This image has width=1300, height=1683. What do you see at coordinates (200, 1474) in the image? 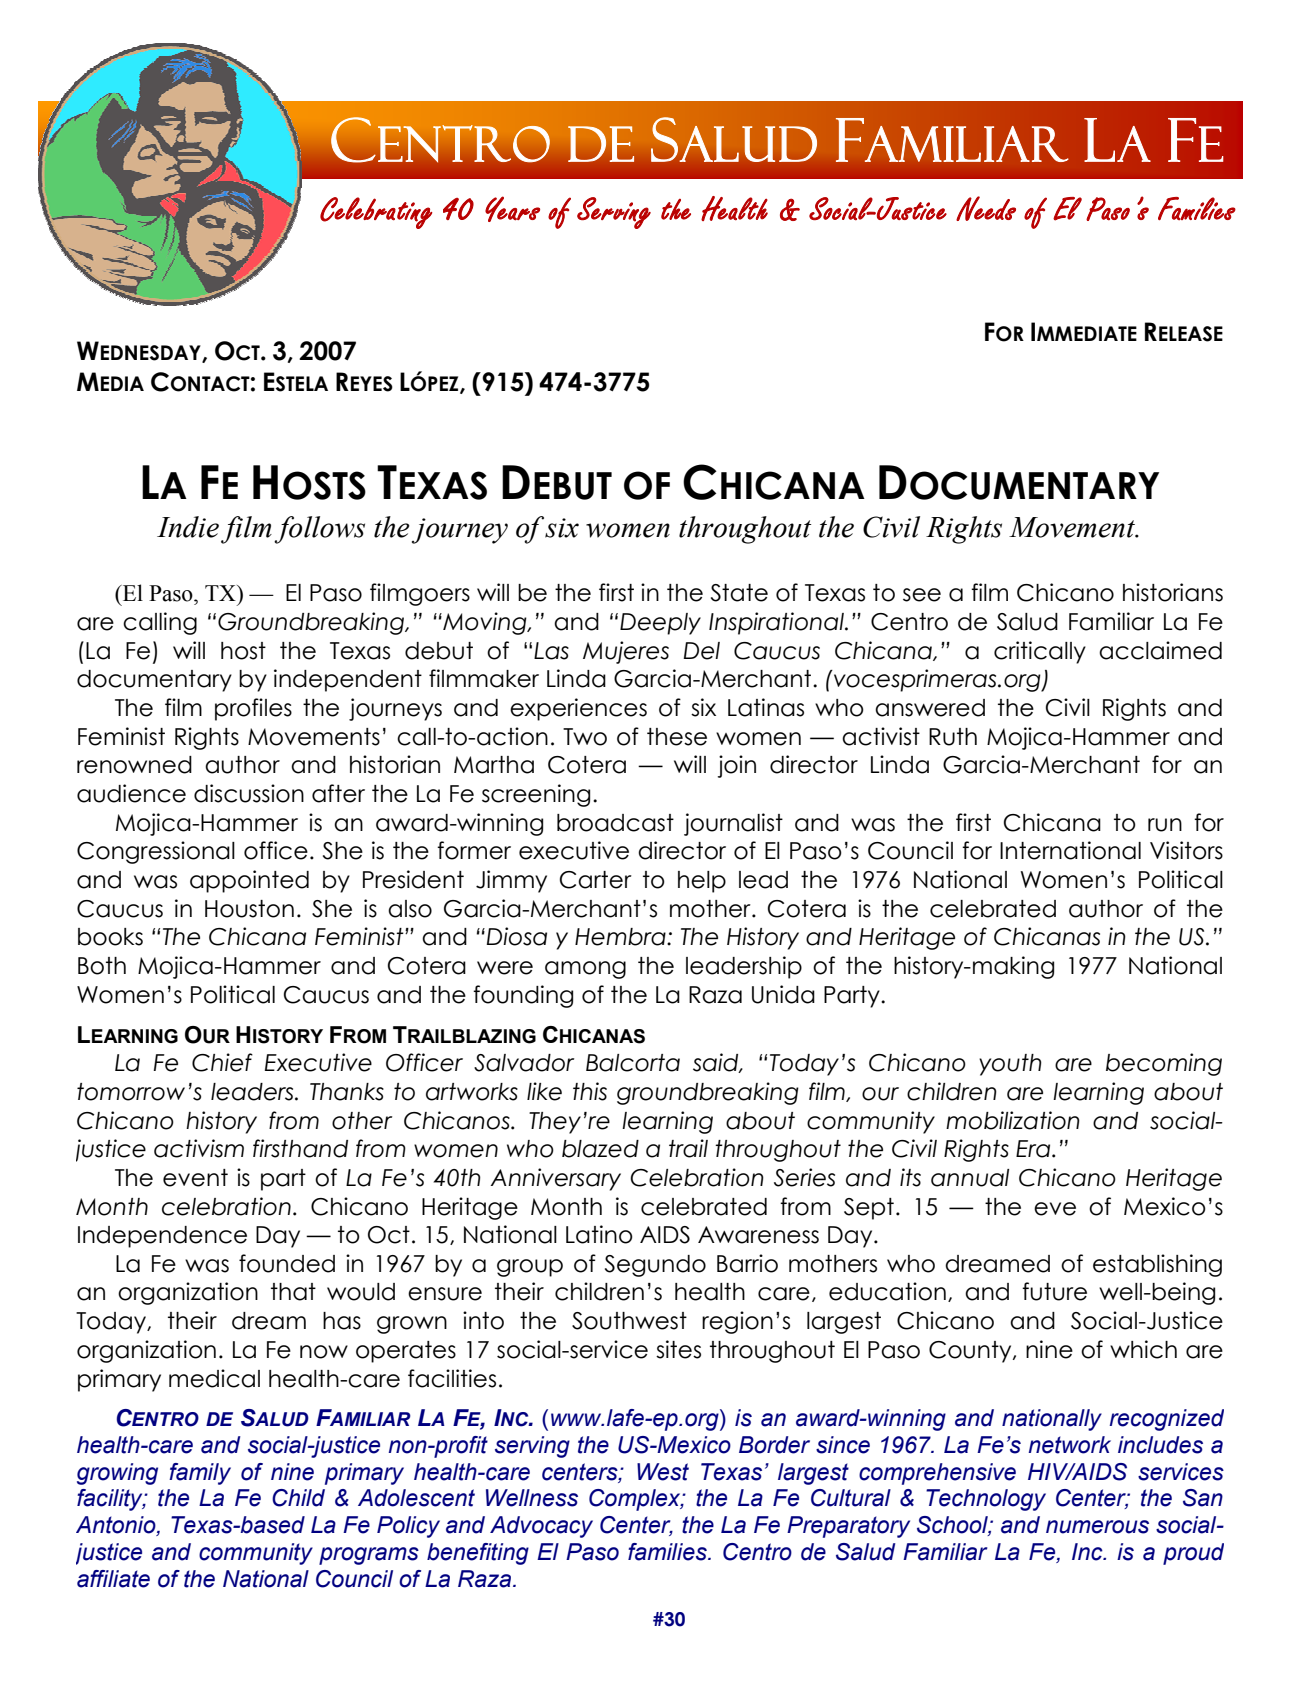
I see `family` at bounding box center [200, 1474].
